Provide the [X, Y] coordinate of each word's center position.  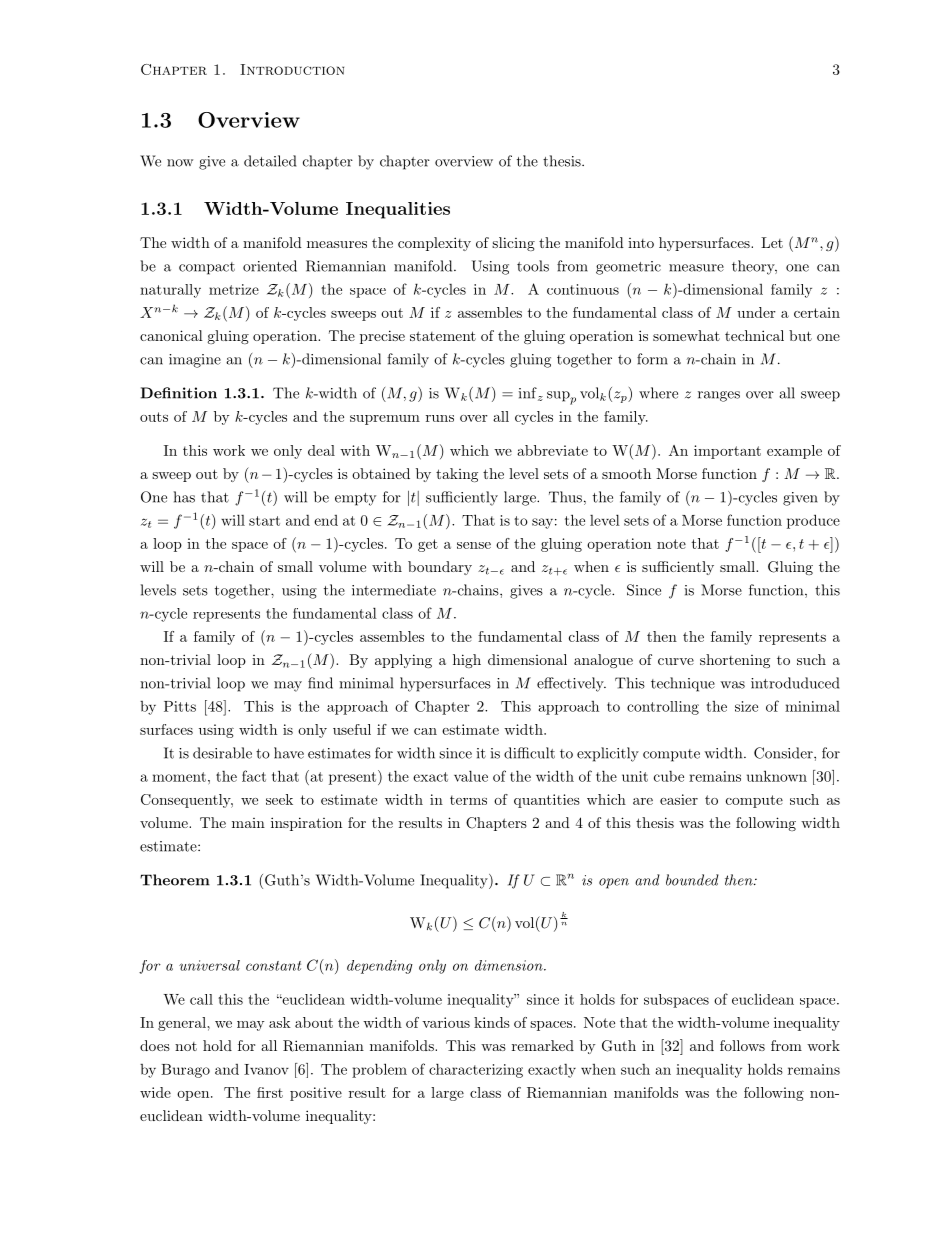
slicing [513, 244]
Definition [179, 393]
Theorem [175, 880]
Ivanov [266, 1069]
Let [772, 242]
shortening [735, 661]
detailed [270, 161]
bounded [692, 880]
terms [468, 800]
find [320, 683]
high [467, 661]
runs [440, 418]
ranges [719, 396]
